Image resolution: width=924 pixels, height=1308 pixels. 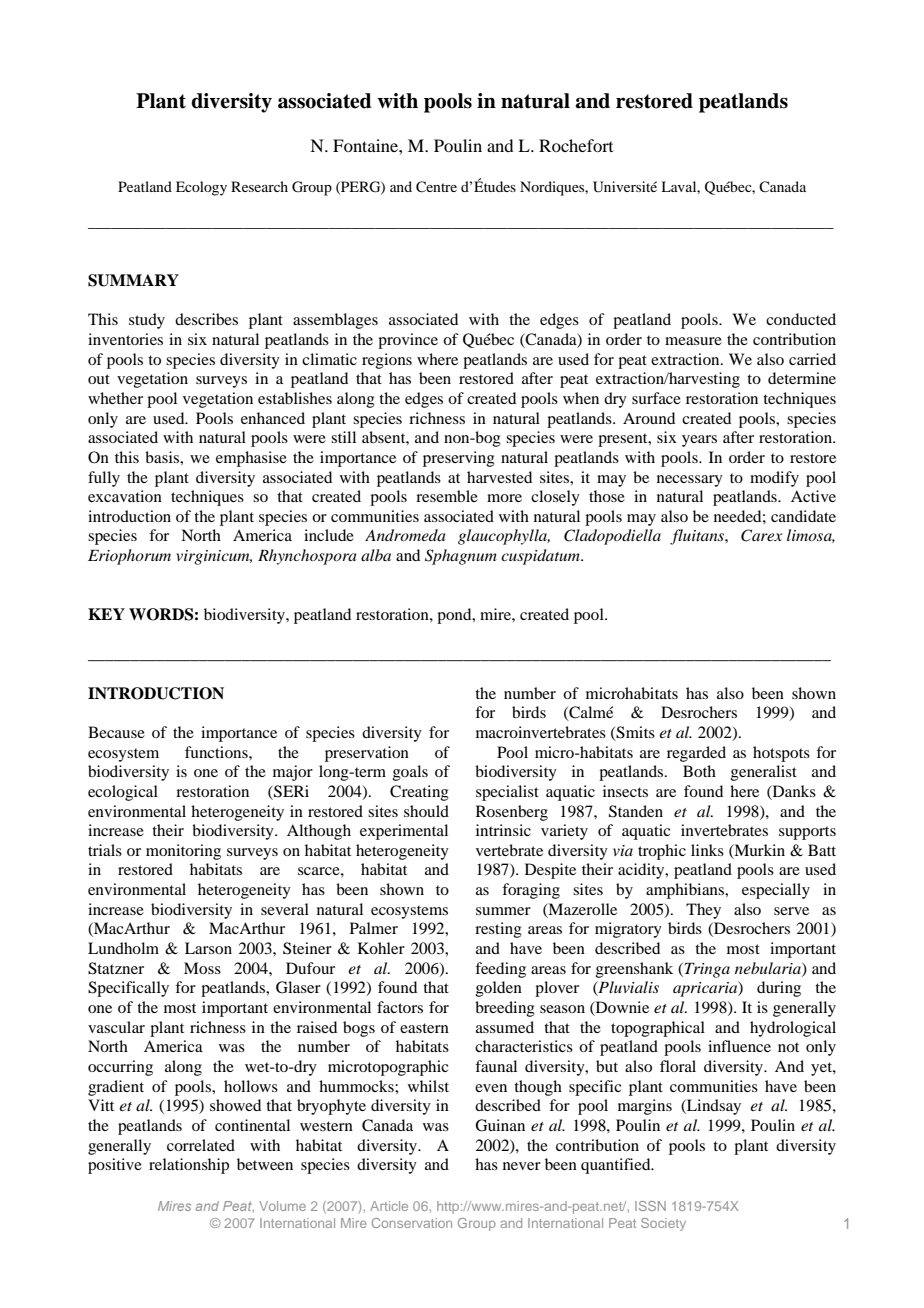 What do you see at coordinates (455, 616) in the screenshot?
I see `pond` at bounding box center [455, 616].
